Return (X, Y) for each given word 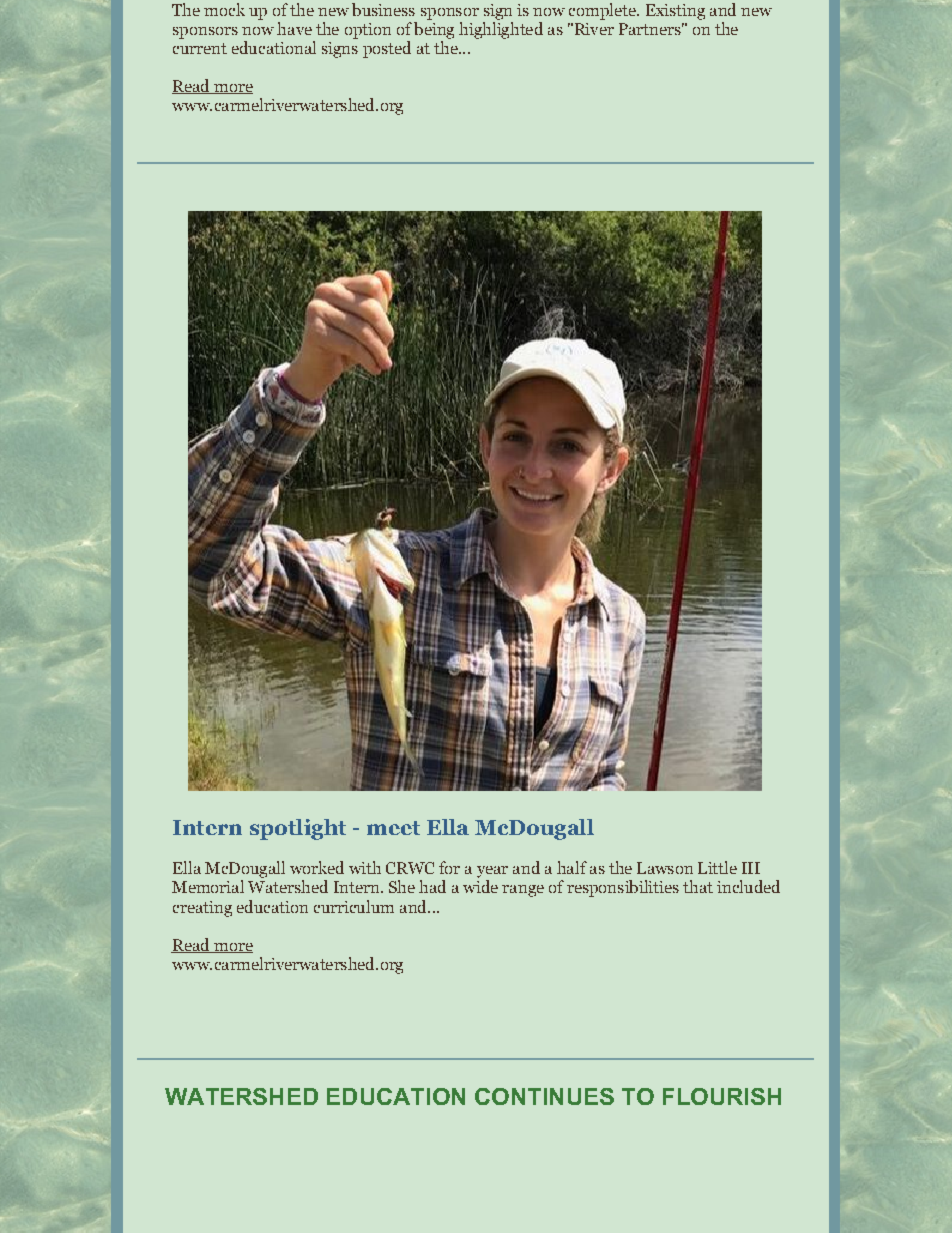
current (200, 48)
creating (202, 909)
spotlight (298, 829)
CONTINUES (544, 1096)
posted (387, 49)
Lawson (665, 868)
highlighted (501, 29)
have (294, 28)
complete (603, 11)
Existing (675, 12)
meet (393, 828)
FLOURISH (722, 1096)
